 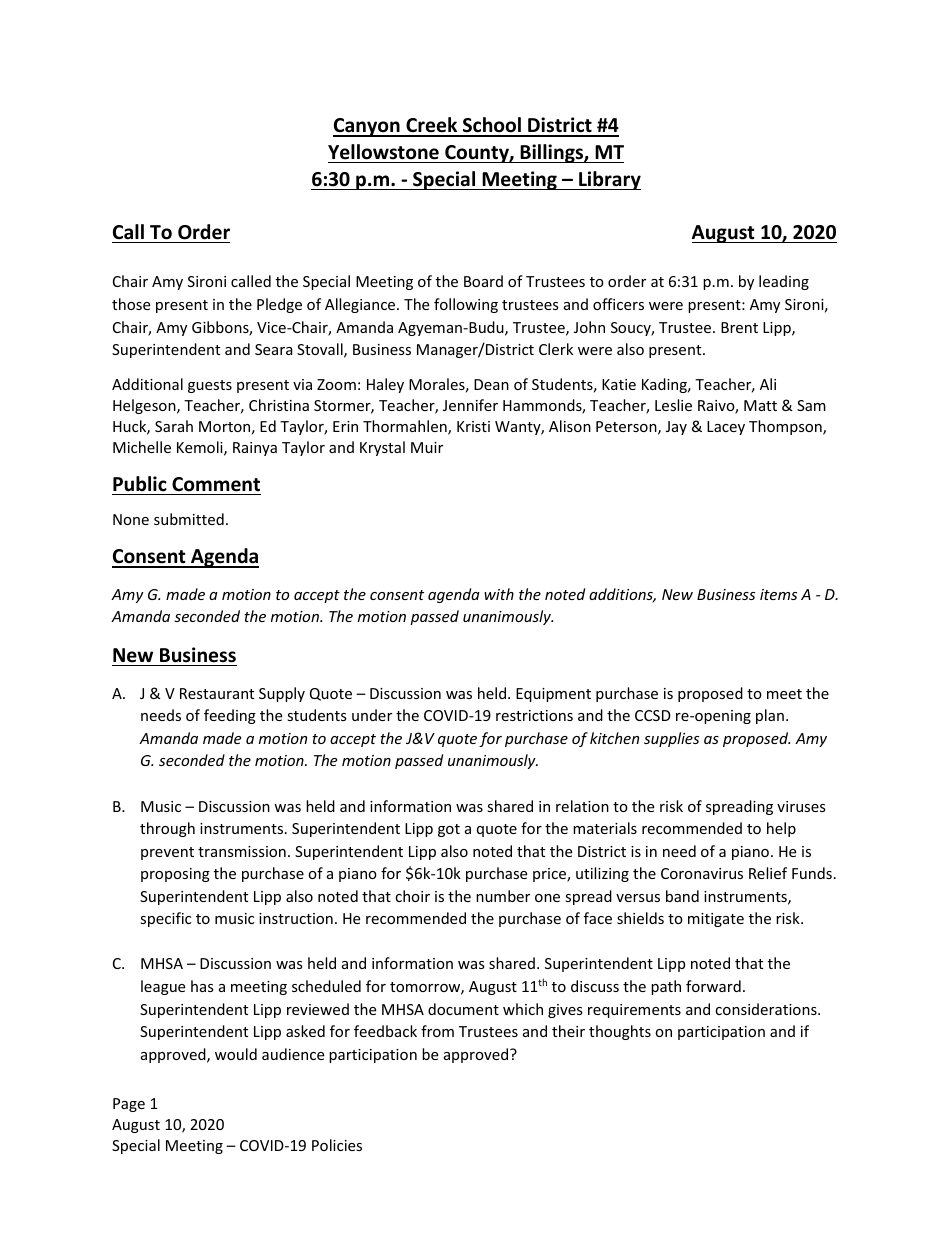 What do you see at coordinates (503, 896) in the document?
I see `number` at bounding box center [503, 896].
